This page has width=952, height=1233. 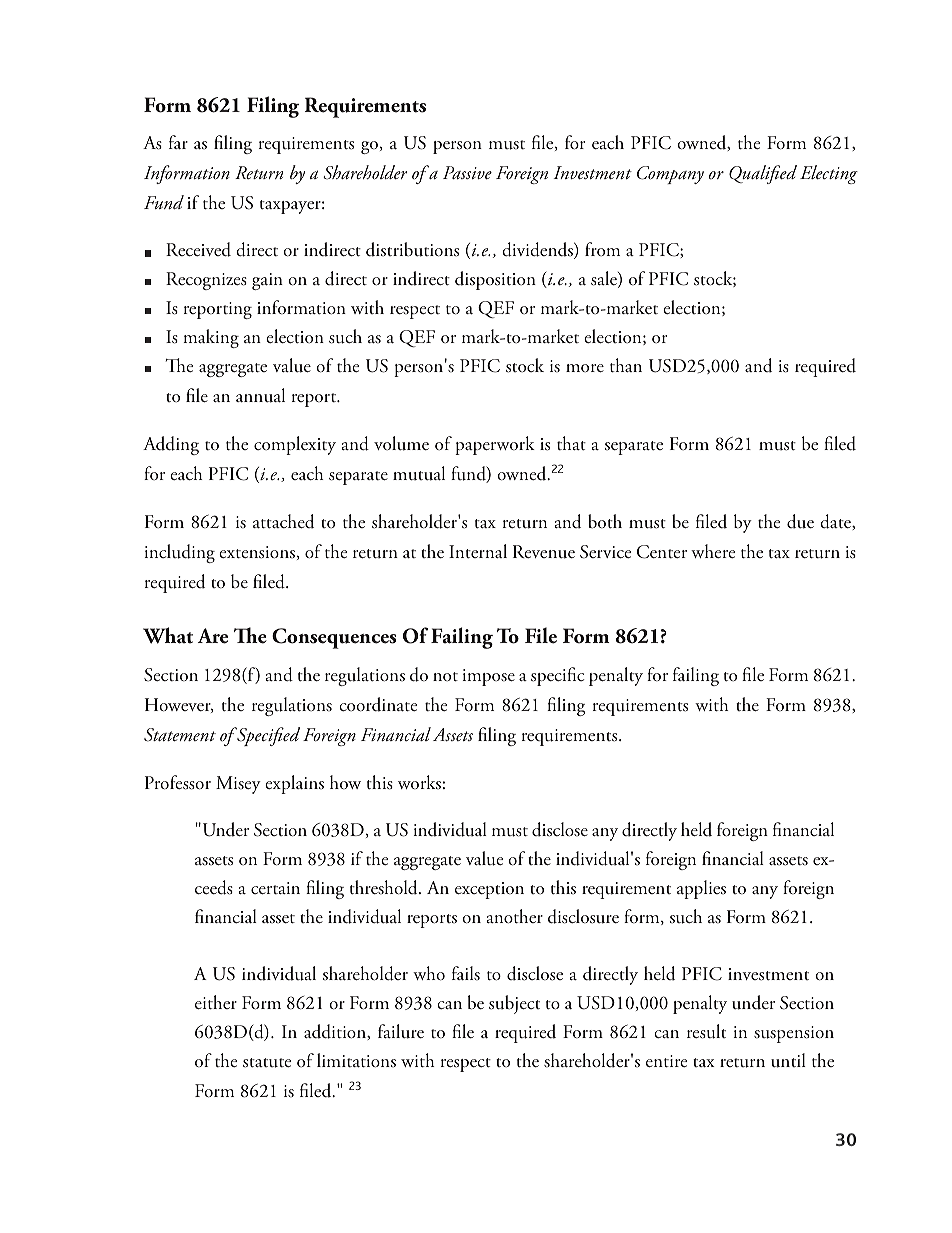 I want to click on far, so click(x=178, y=142).
